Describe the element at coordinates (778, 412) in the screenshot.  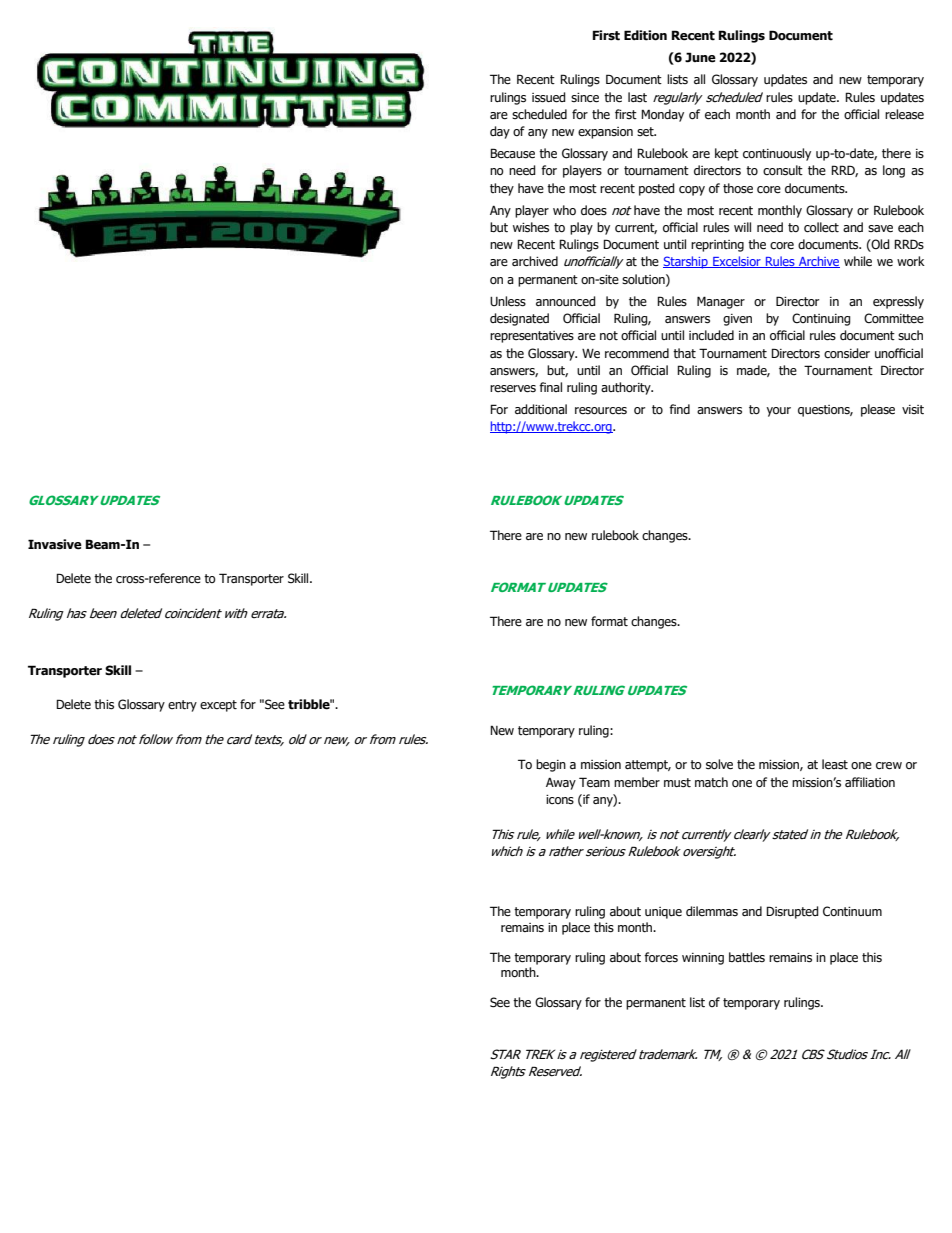
I see `your` at that location.
